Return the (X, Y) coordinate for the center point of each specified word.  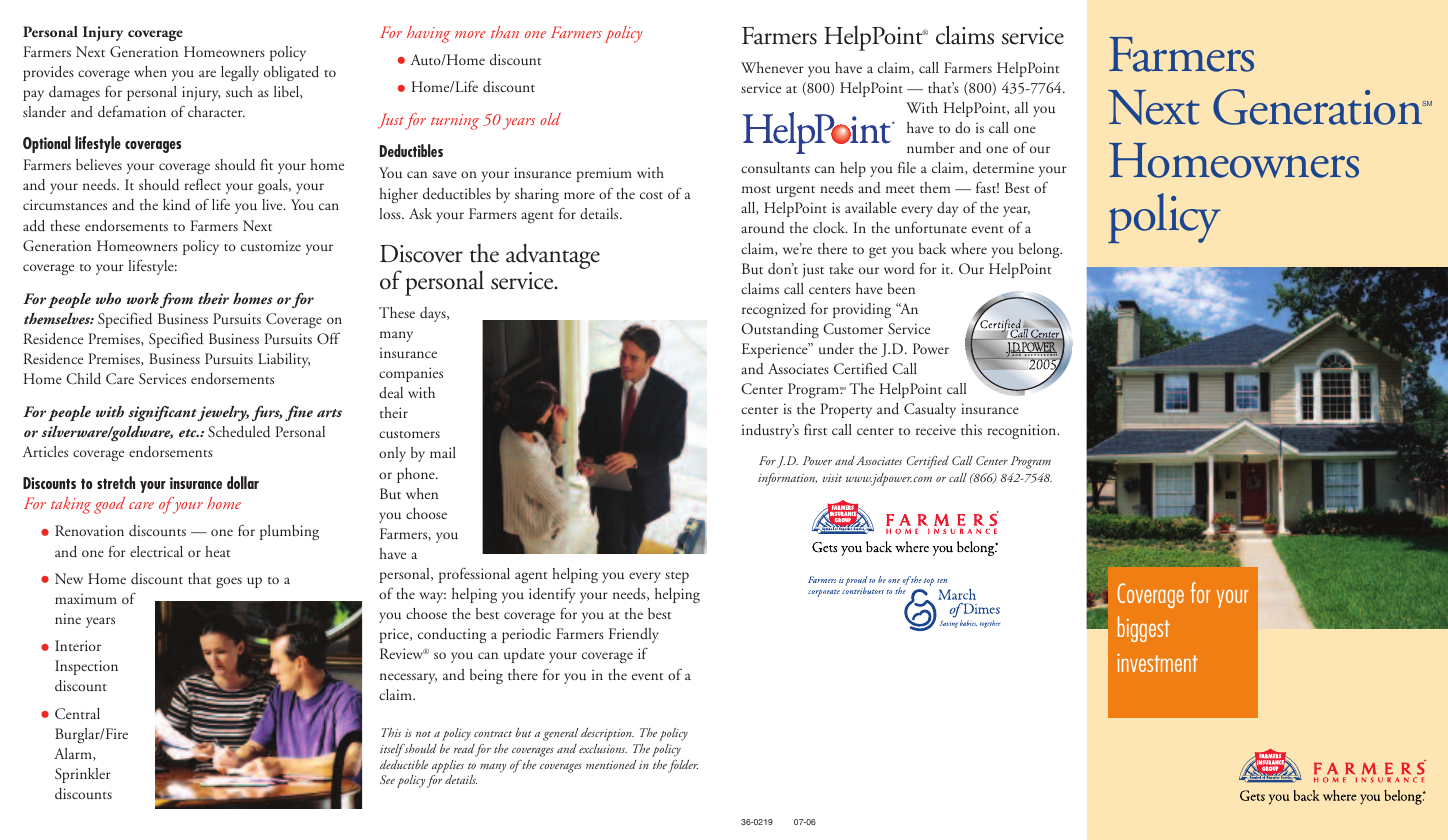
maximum (86, 599)
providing (862, 310)
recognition (1023, 431)
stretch (116, 482)
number (931, 148)
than (505, 32)
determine (1003, 168)
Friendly (634, 635)
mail (443, 452)
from (176, 300)
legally (240, 73)
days (434, 314)
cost (651, 195)
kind (176, 205)
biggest (1144, 629)
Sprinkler (83, 775)
